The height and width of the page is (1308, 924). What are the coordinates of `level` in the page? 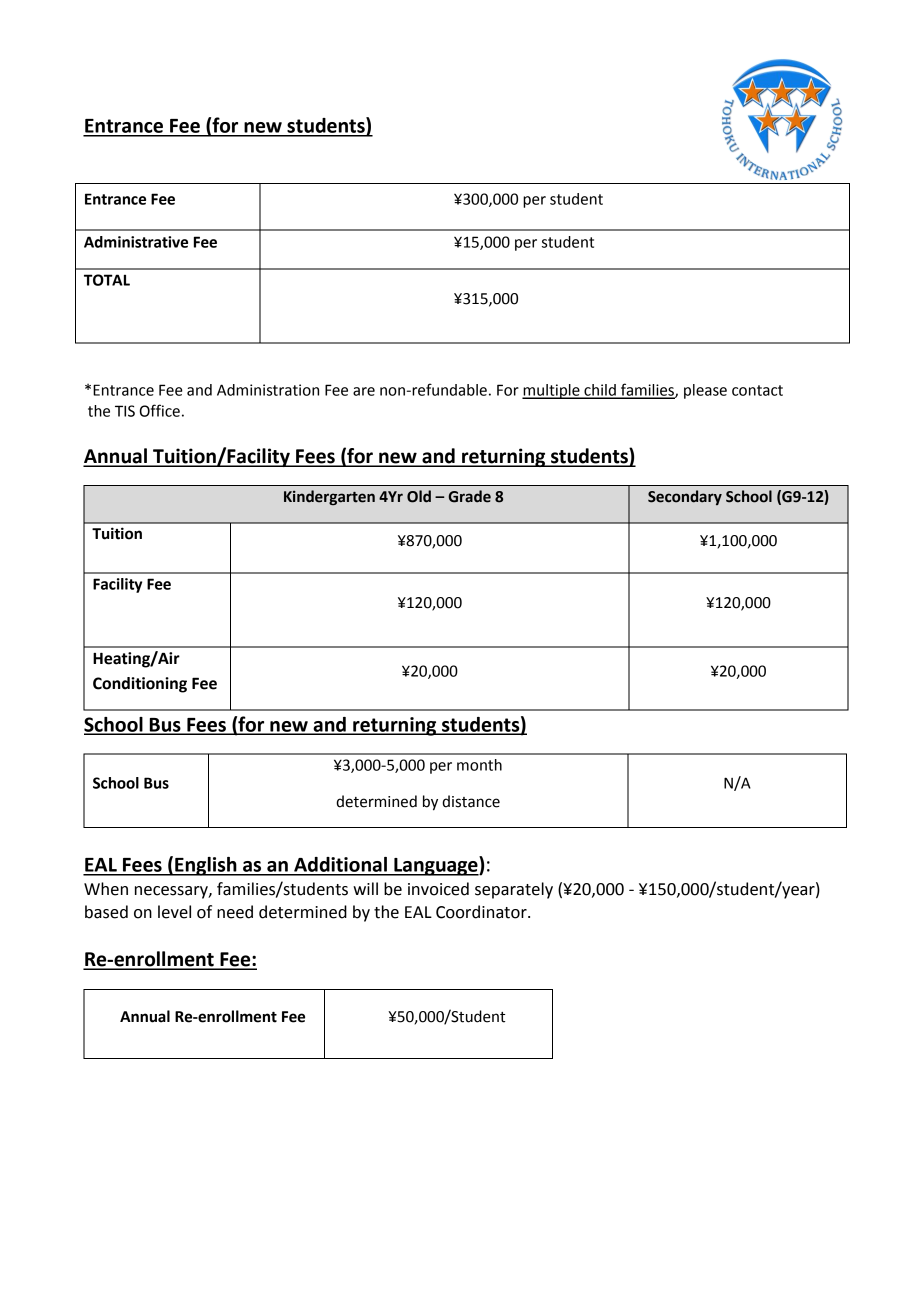 It's located at (174, 912).
